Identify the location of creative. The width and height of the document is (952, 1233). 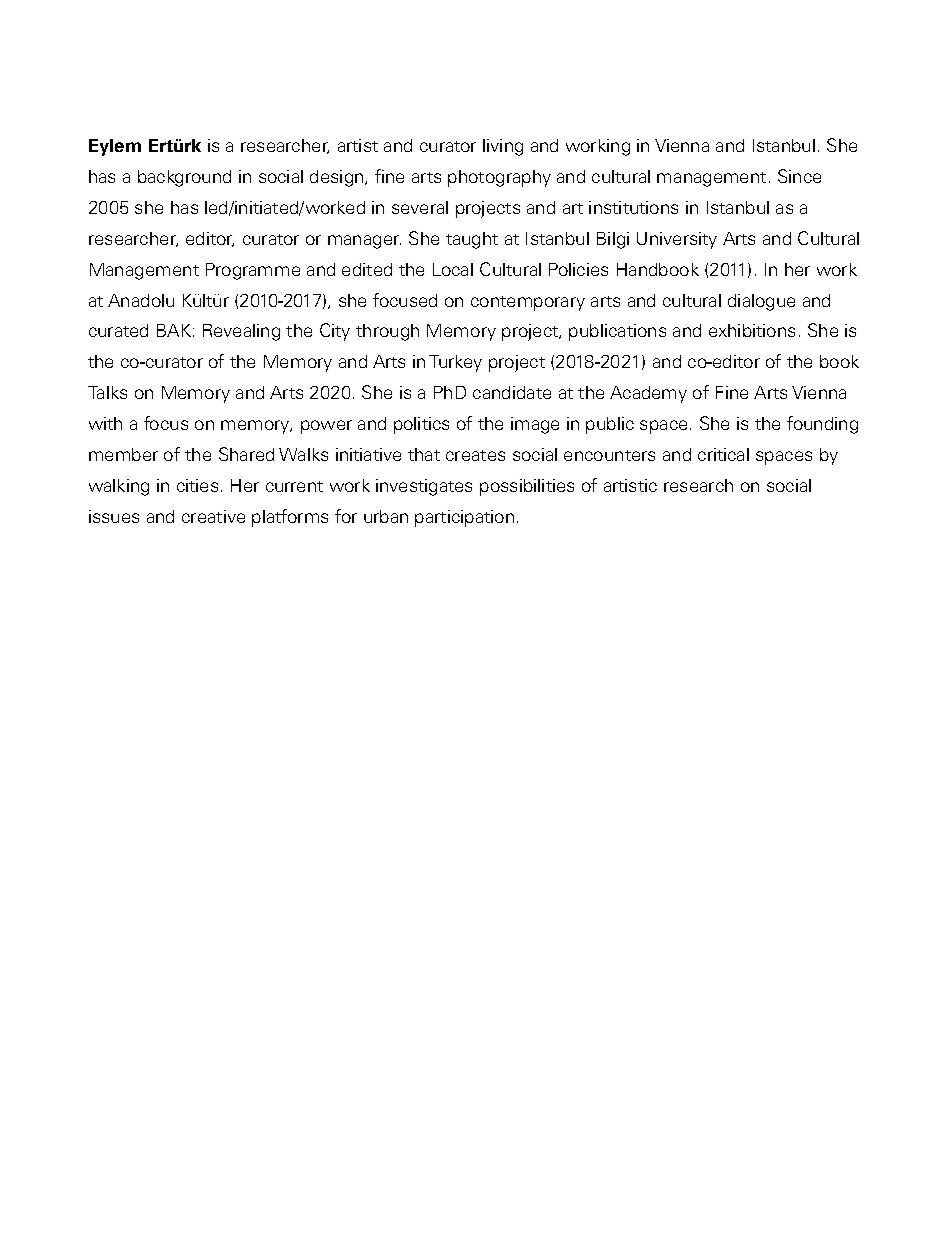
(213, 516).
